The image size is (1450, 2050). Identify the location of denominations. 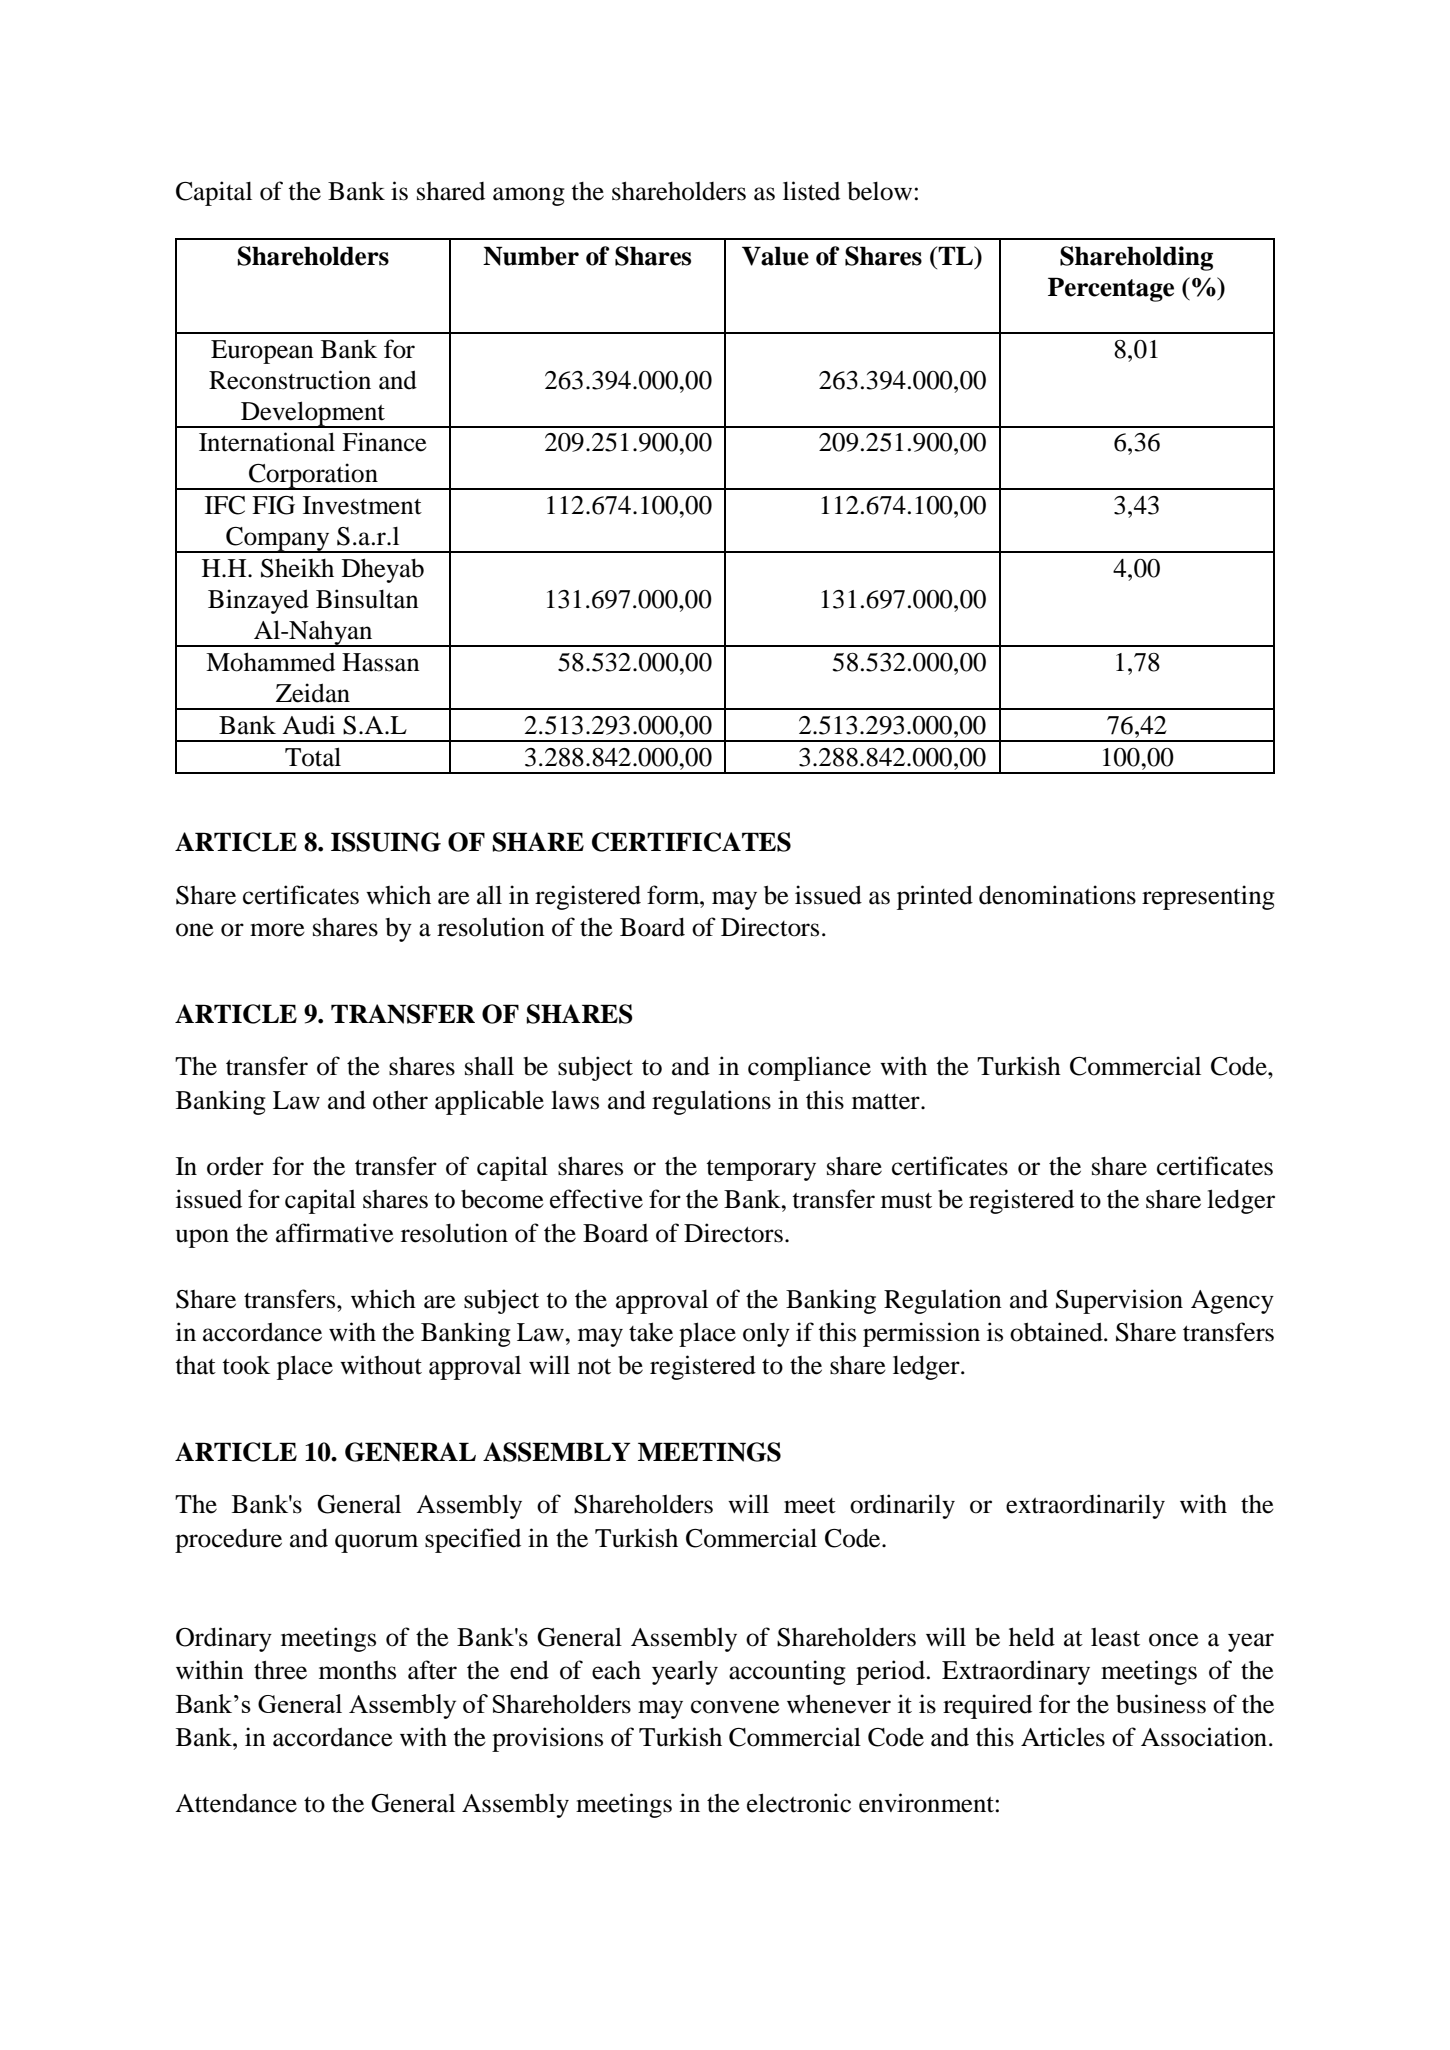
(1057, 895).
